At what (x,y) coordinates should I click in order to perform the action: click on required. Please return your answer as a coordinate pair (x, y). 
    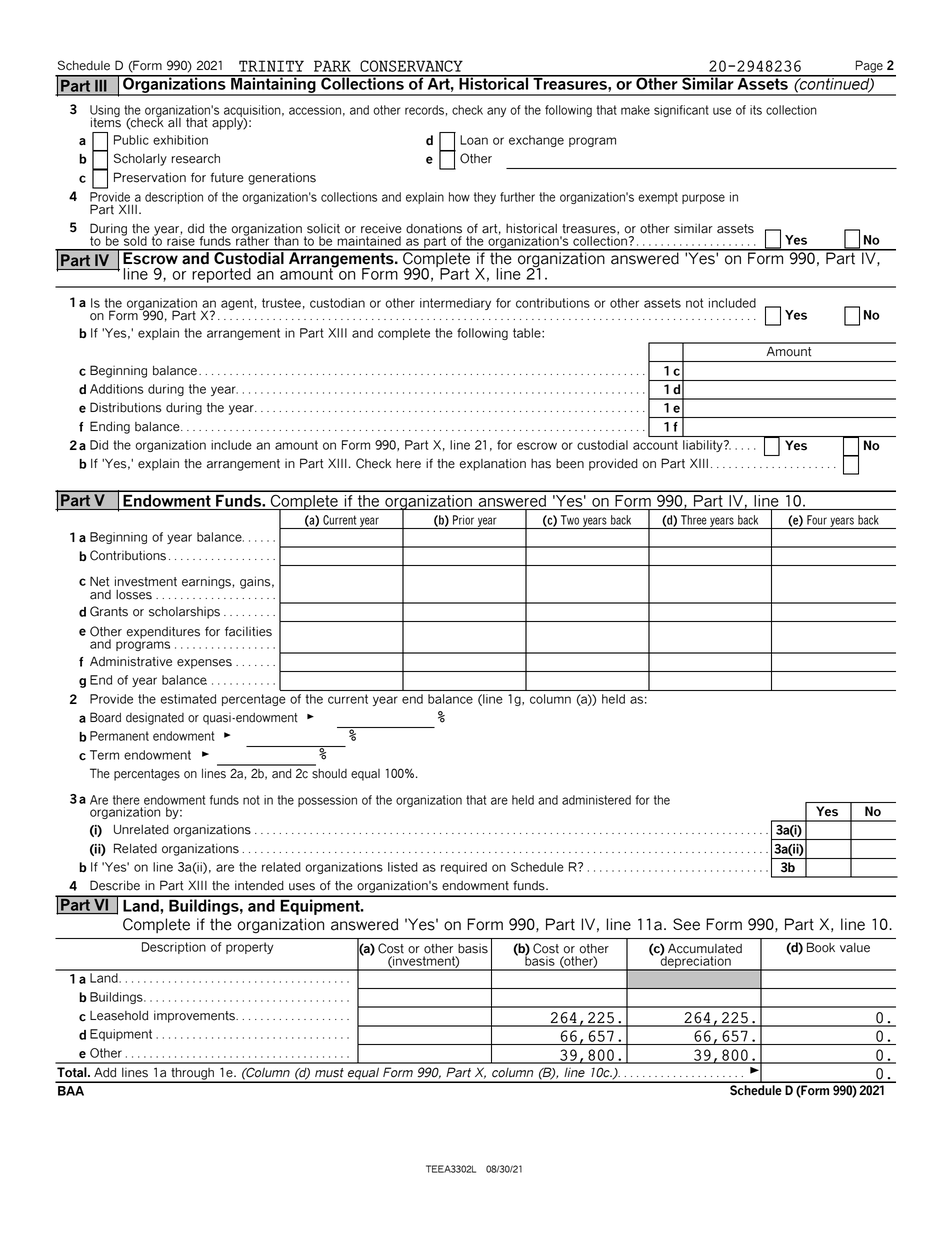
    Looking at the image, I should click on (464, 868).
